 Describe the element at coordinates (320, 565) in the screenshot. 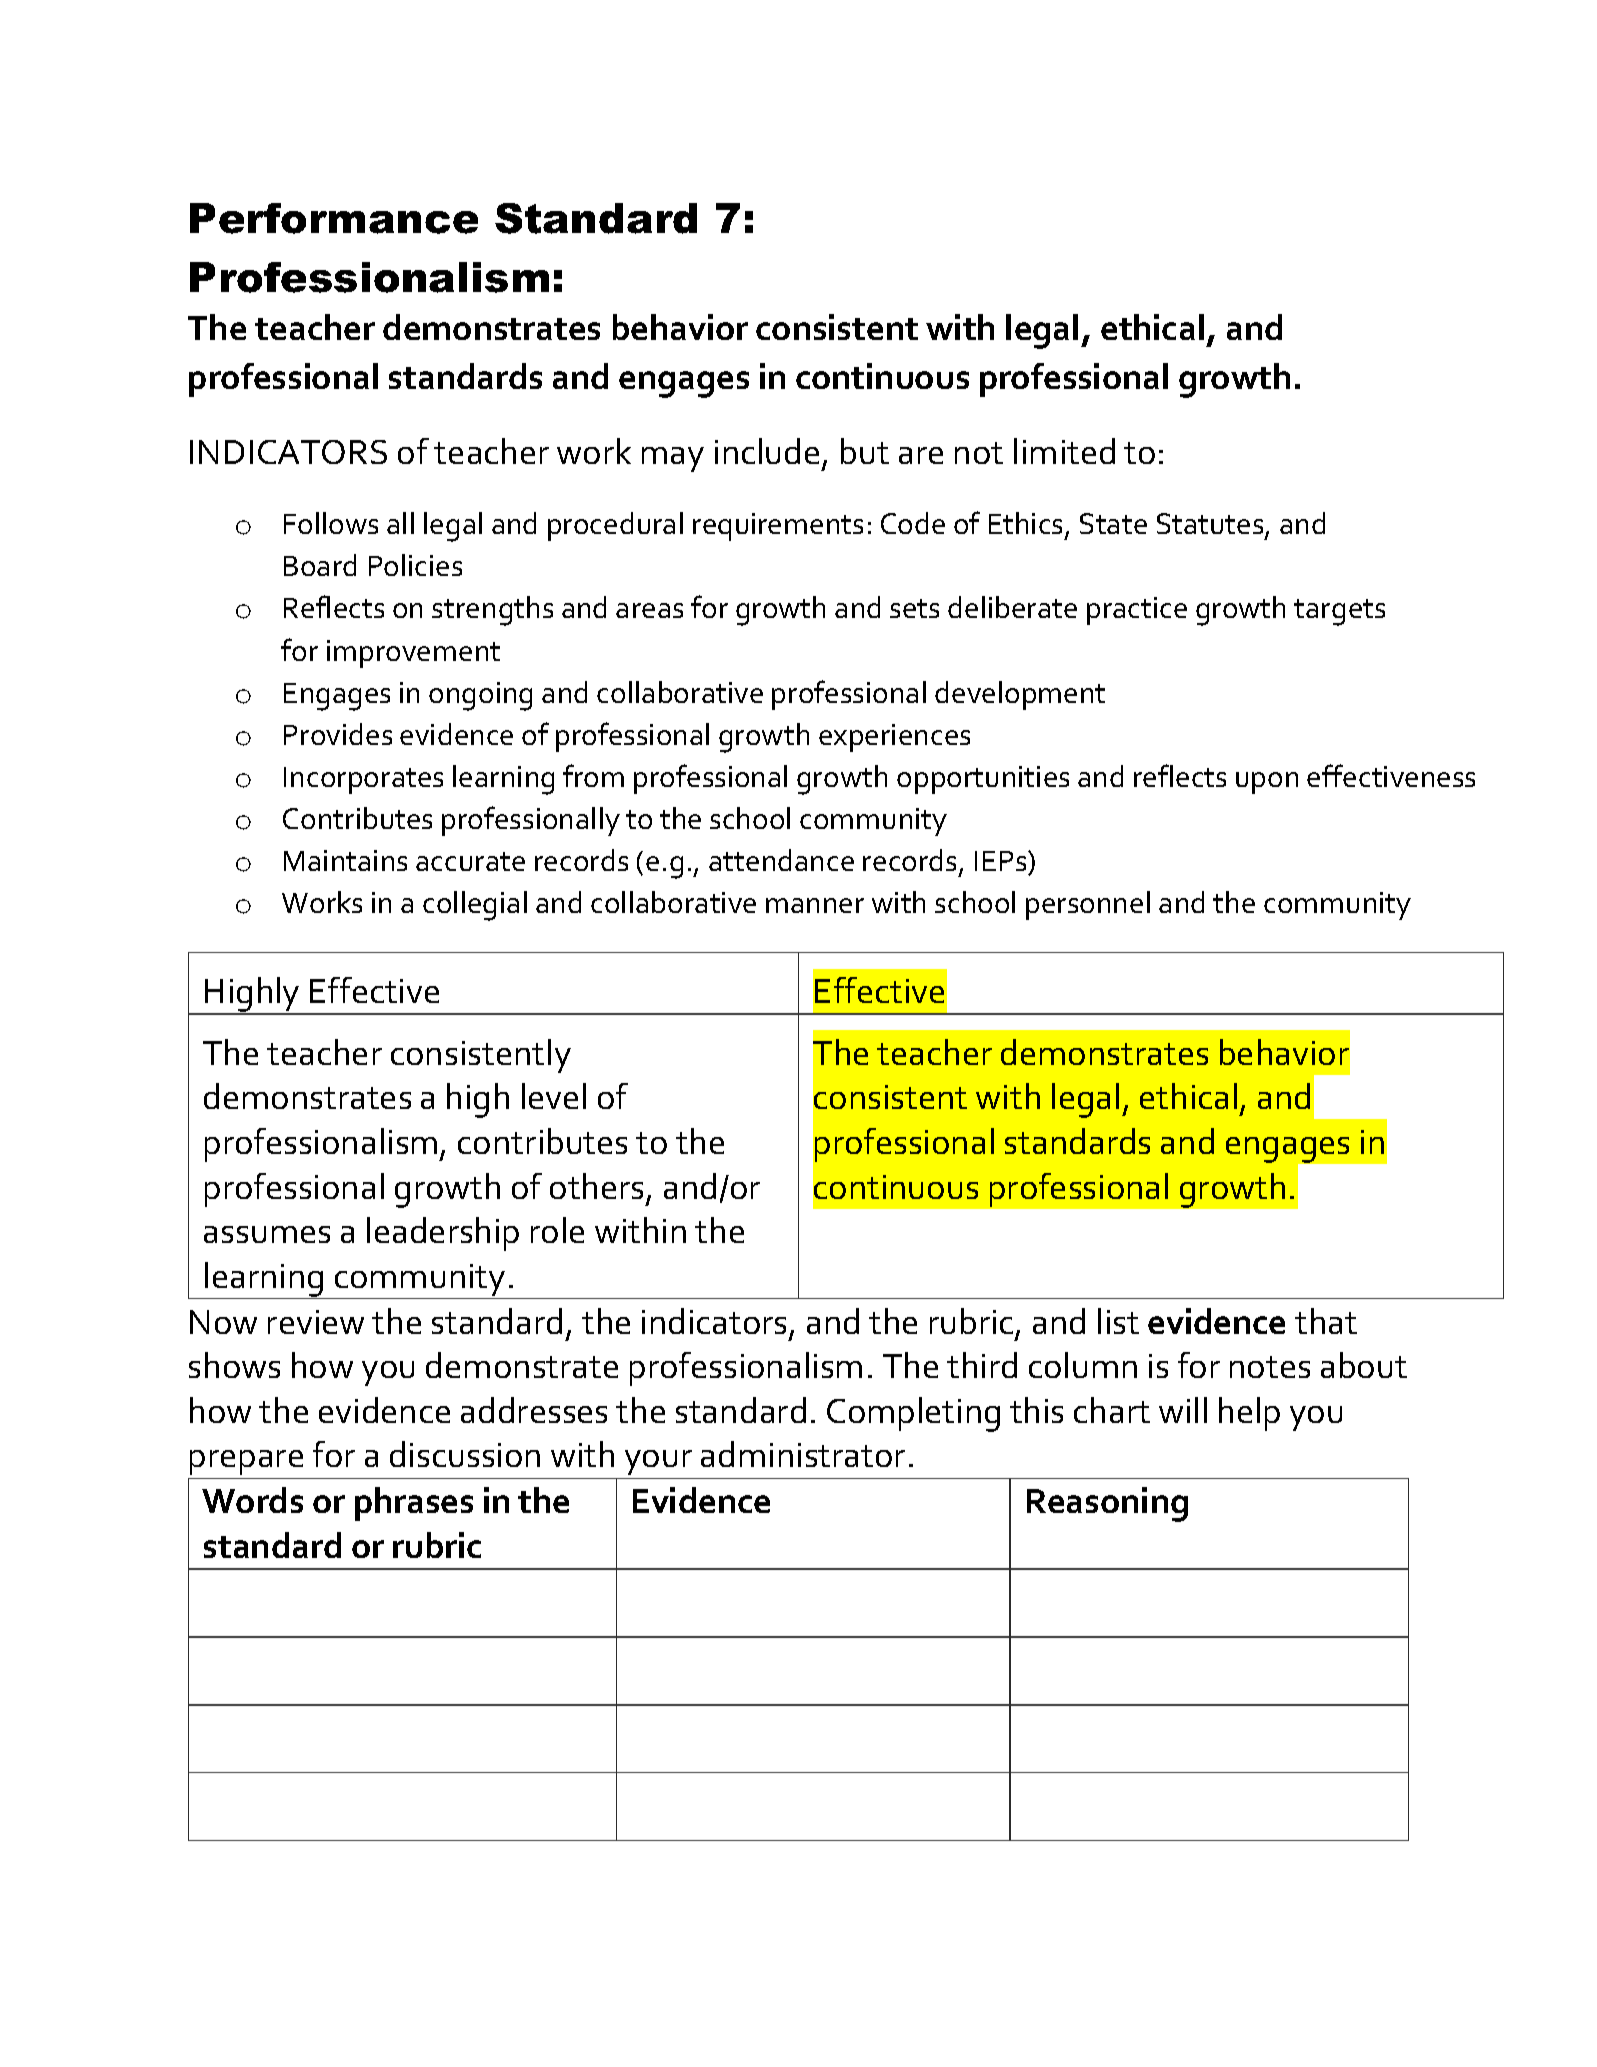

I see `Board` at that location.
